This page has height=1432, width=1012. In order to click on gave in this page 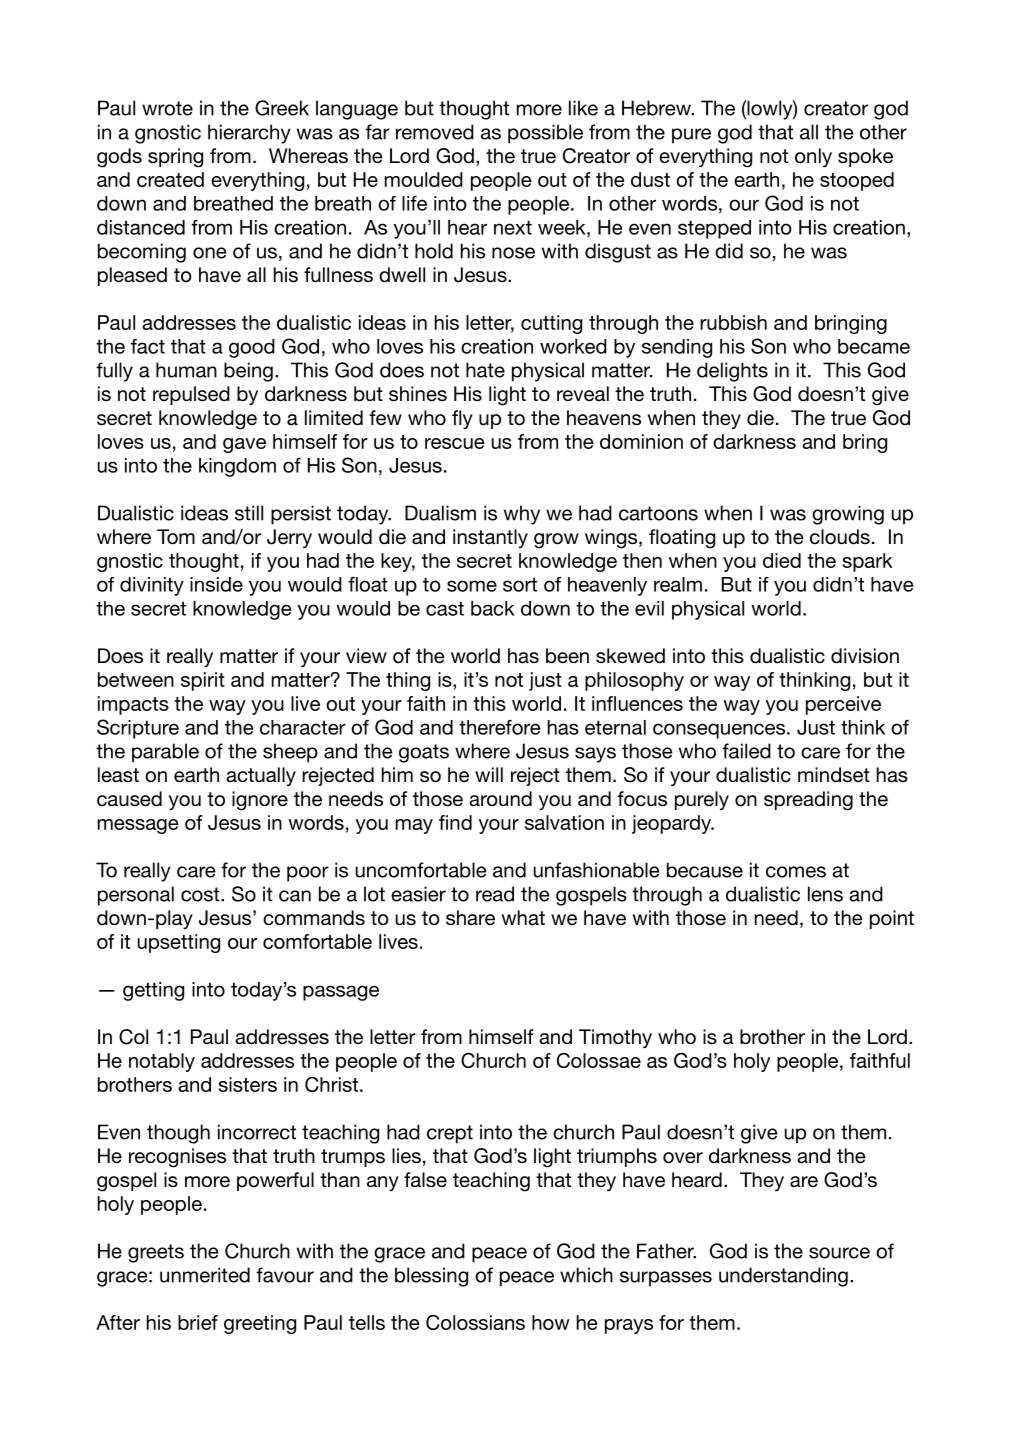, I will do `click(244, 445)`.
